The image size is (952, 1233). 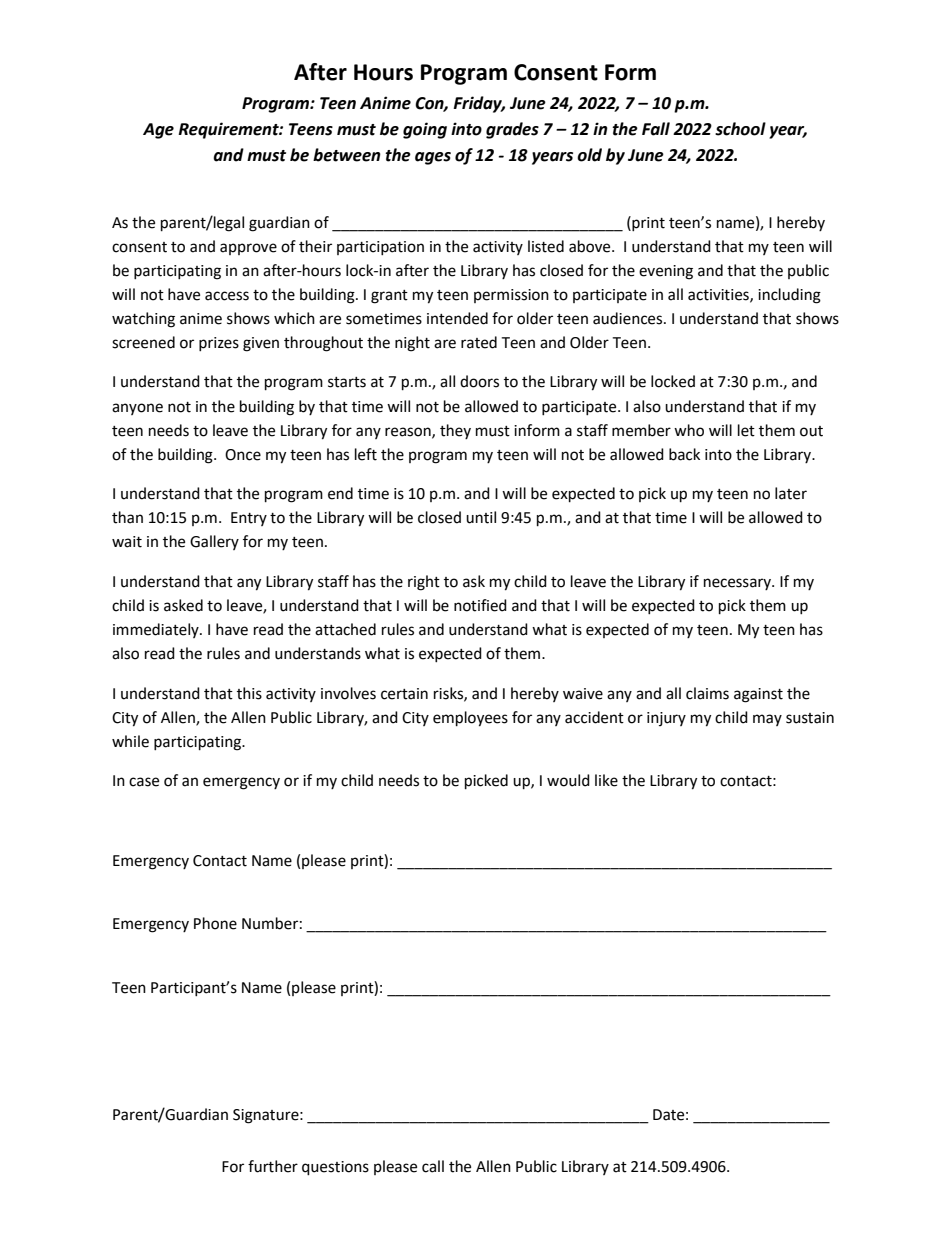 What do you see at coordinates (433, 1166) in the screenshot?
I see `call` at bounding box center [433, 1166].
